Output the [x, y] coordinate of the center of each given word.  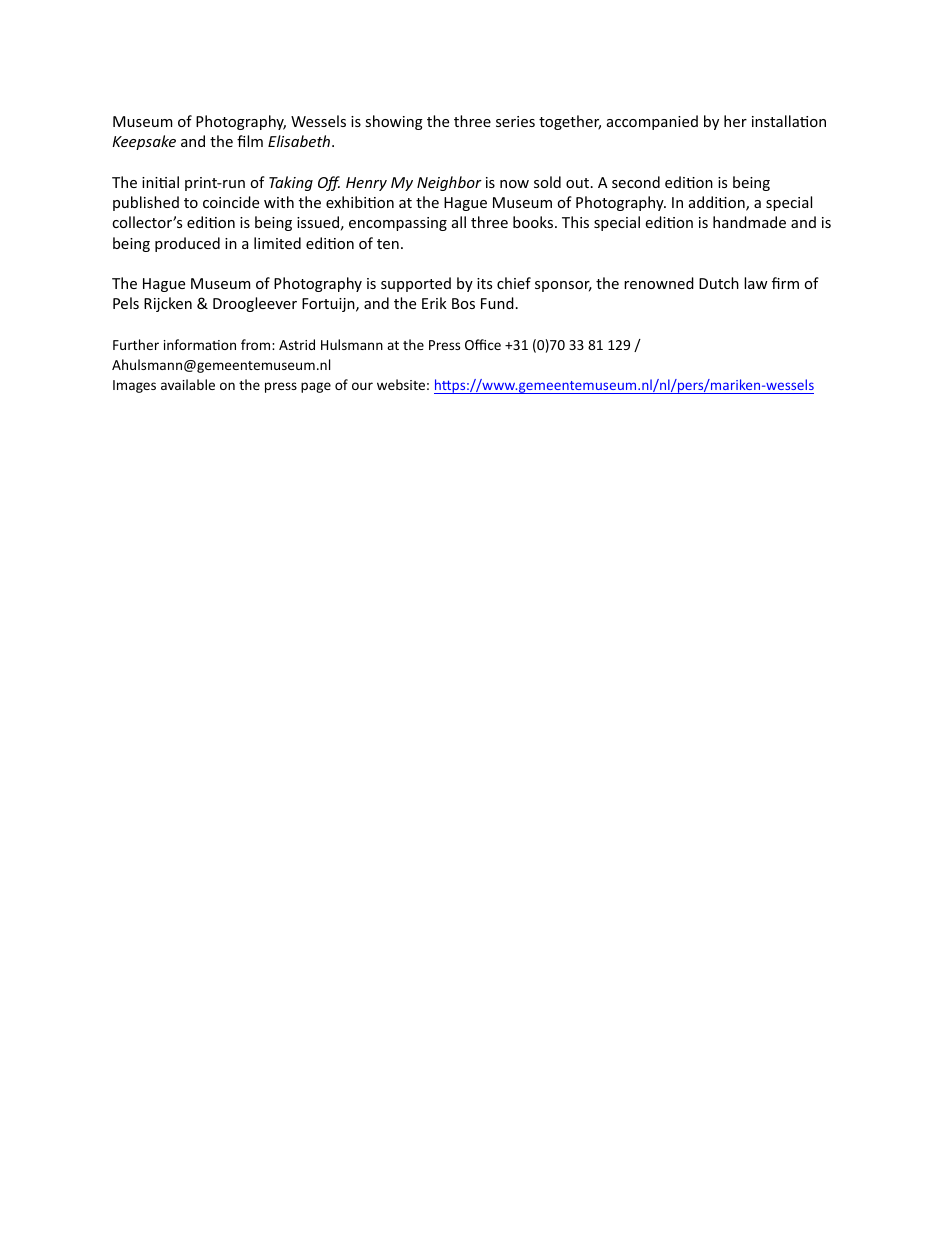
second [636, 182]
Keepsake [144, 142]
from [257, 344]
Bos [463, 303]
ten [388, 244]
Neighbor [449, 183]
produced [187, 244]
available [188, 384]
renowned [659, 283]
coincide [231, 202]
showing [394, 122]
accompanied [652, 122]
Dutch [719, 283]
